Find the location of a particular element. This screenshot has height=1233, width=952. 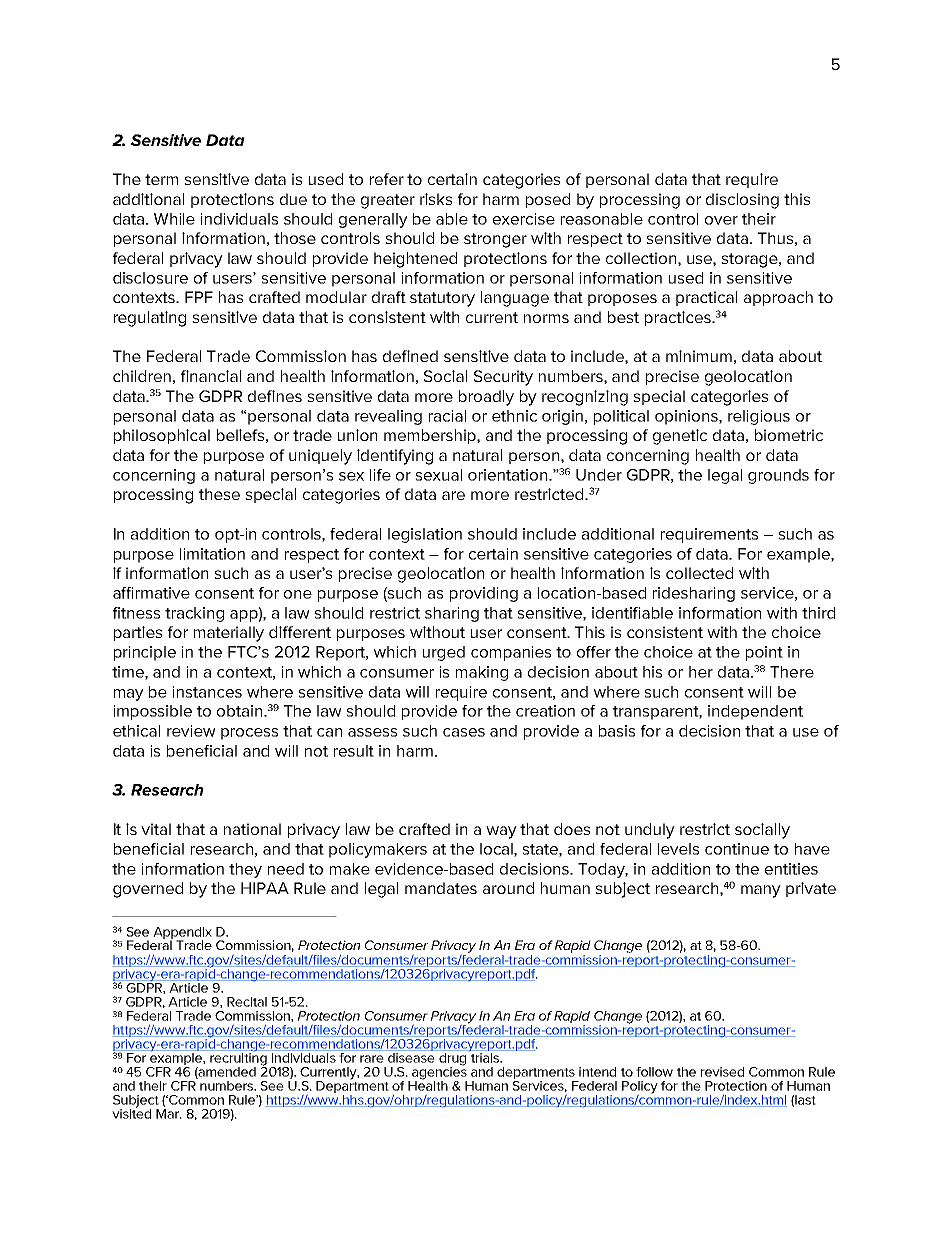

agencies is located at coordinates (439, 1073).
